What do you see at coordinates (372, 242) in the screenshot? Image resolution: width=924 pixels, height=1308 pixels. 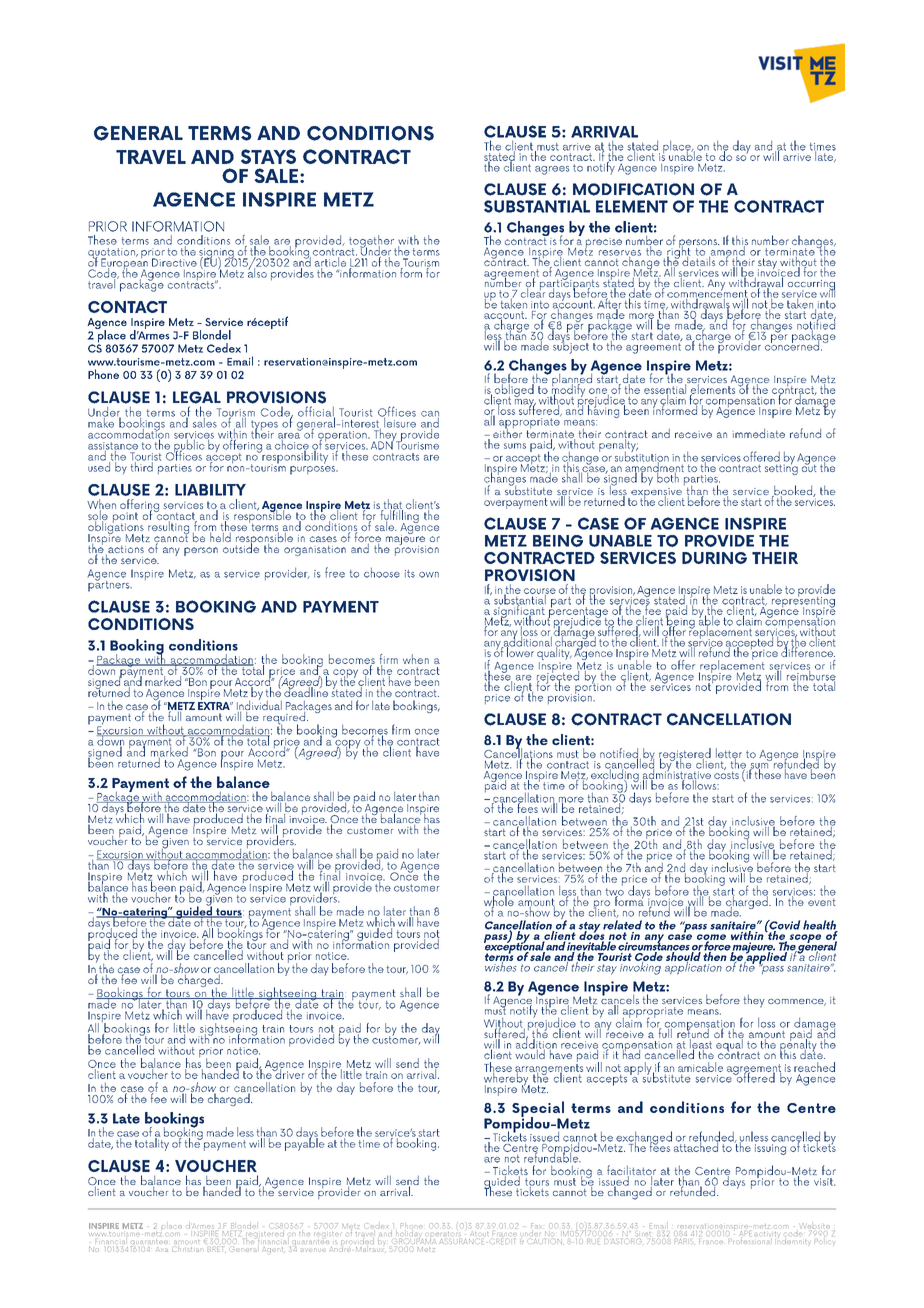 I see `together` at bounding box center [372, 242].
